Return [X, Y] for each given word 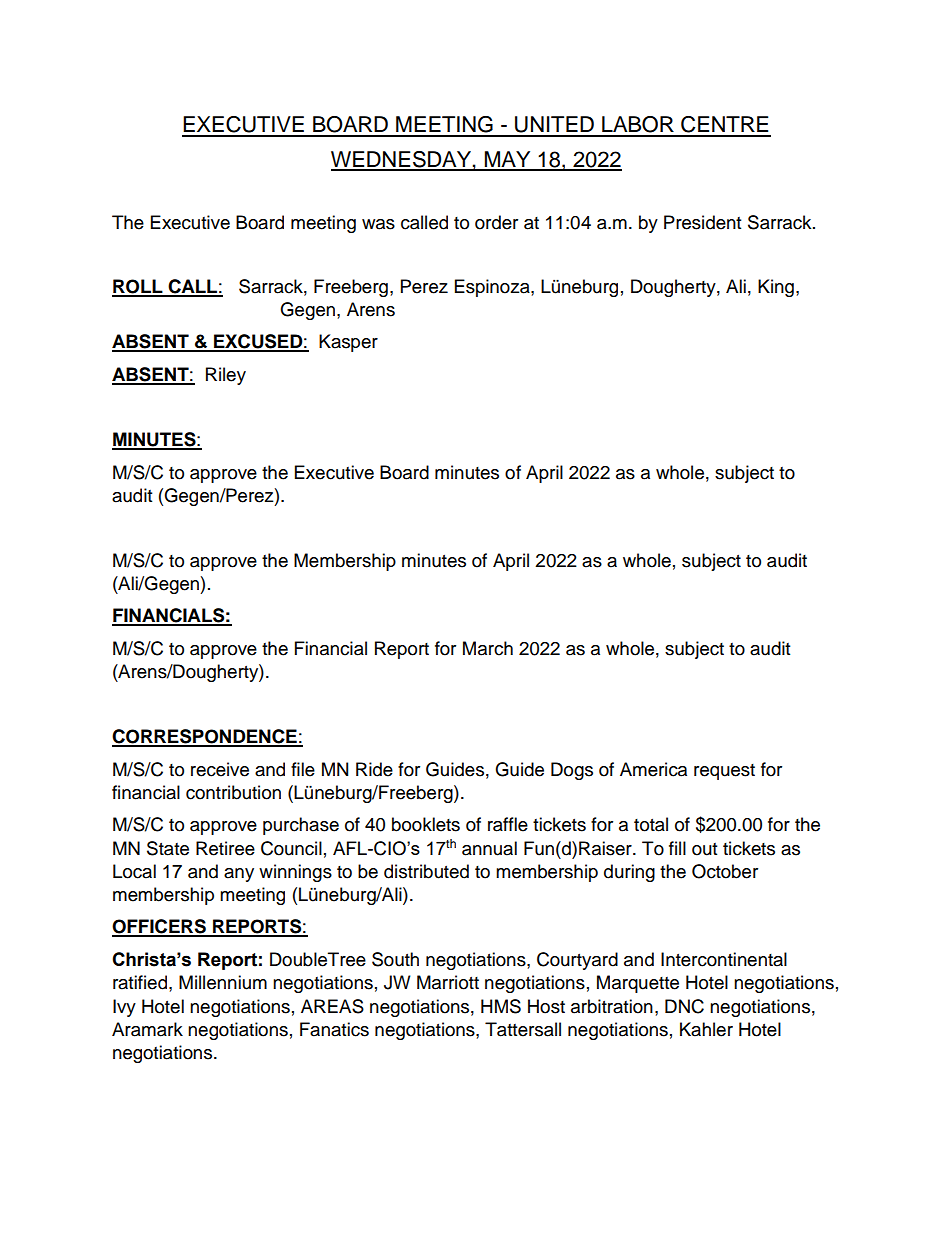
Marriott [448, 982]
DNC [684, 1006]
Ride [374, 769]
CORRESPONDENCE [205, 737]
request [724, 772]
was [378, 224]
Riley [226, 376]
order [496, 222]
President [702, 222]
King [776, 288]
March [488, 648]
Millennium [223, 982]
